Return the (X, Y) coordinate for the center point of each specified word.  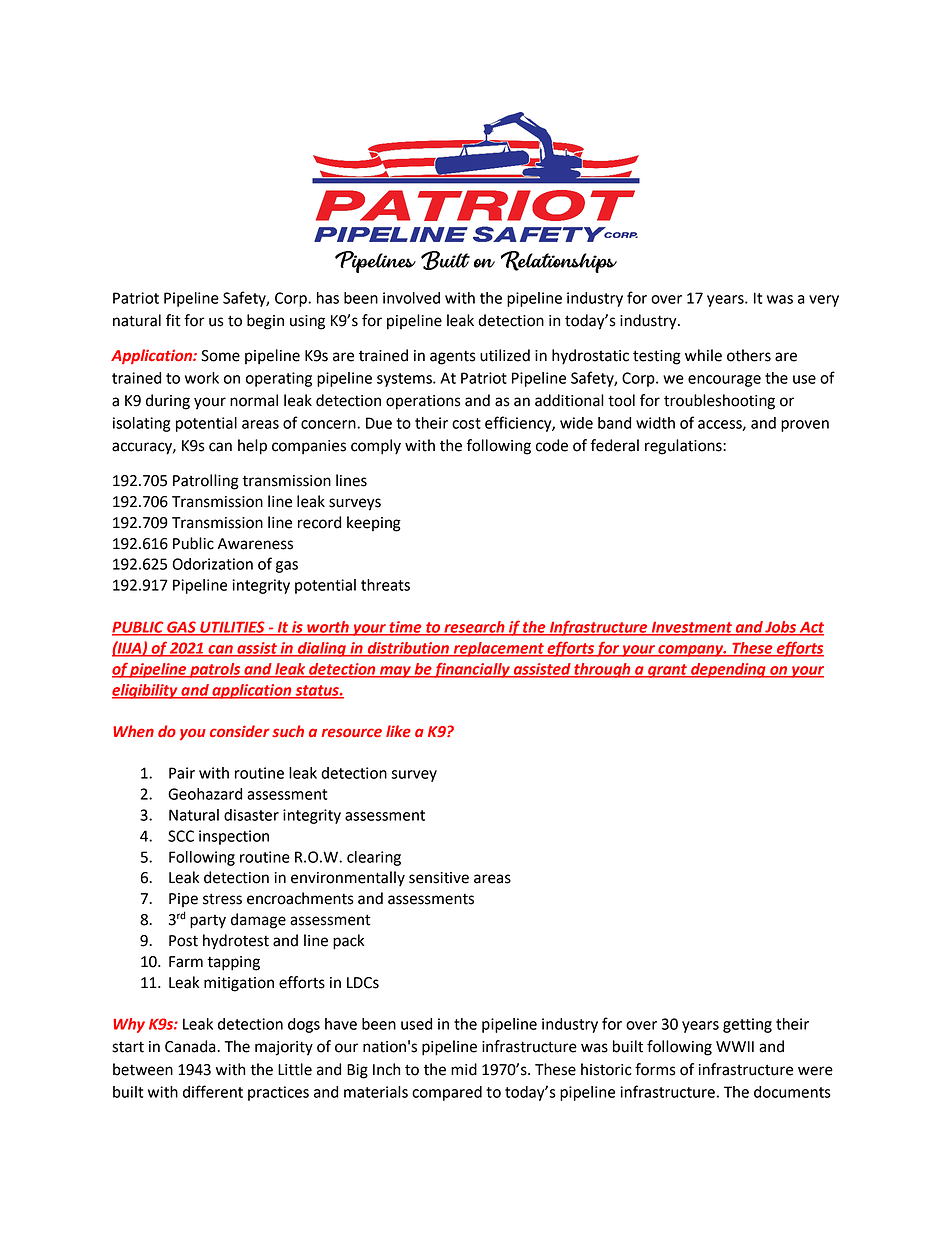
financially (472, 670)
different (213, 1091)
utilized (505, 355)
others (749, 355)
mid (464, 1069)
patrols (215, 670)
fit (173, 320)
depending (728, 670)
